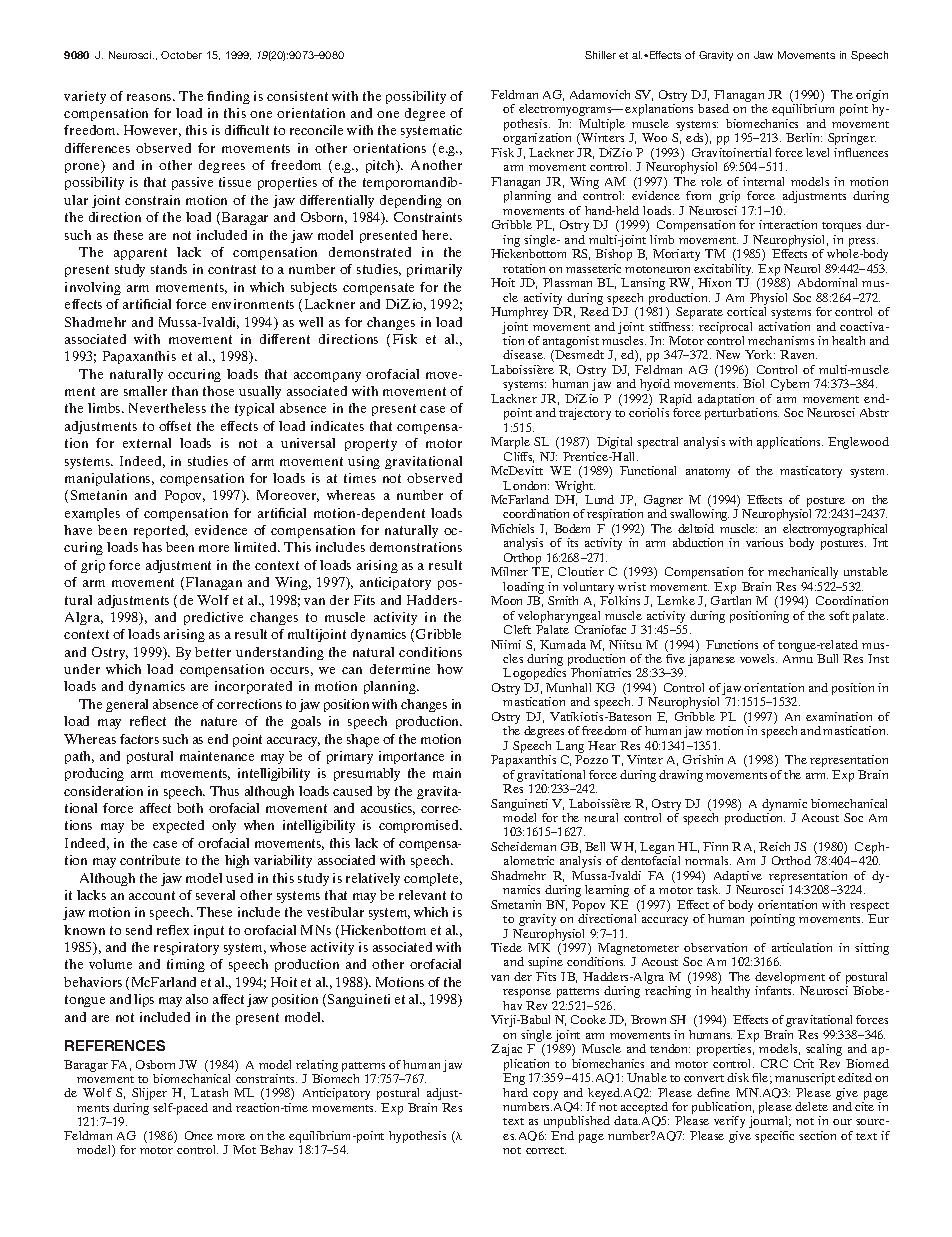 This screenshot has height=1237, width=952. What do you see at coordinates (803, 573) in the screenshot?
I see `mechanically` at bounding box center [803, 573].
